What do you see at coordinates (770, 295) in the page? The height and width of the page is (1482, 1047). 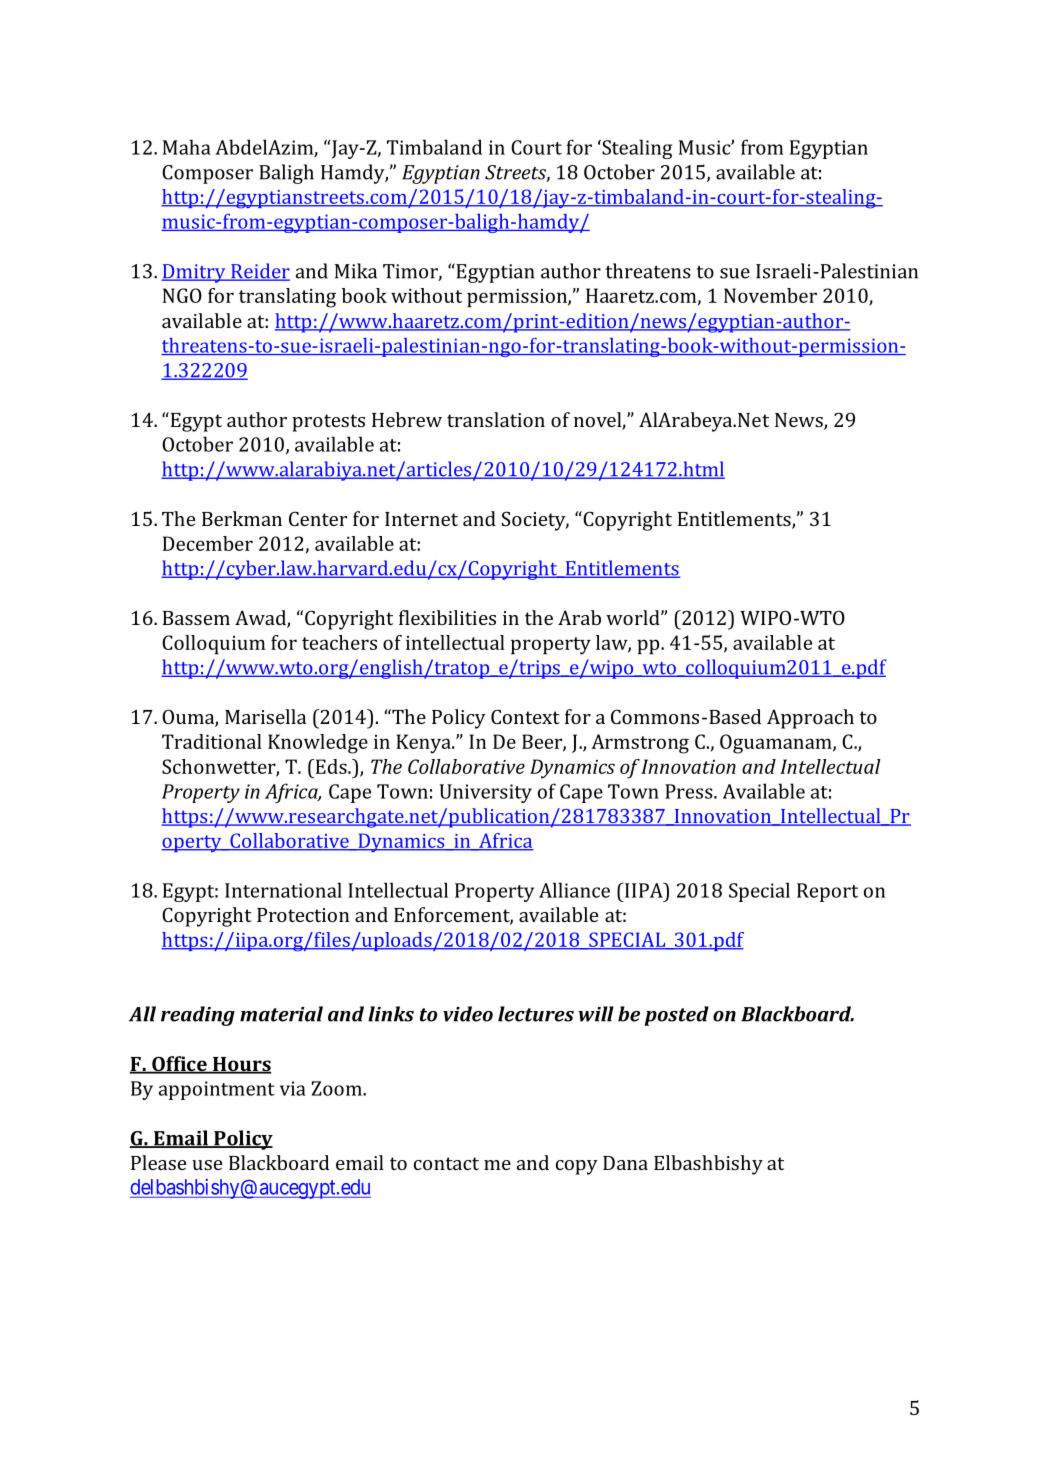 I see `November` at bounding box center [770, 295].
